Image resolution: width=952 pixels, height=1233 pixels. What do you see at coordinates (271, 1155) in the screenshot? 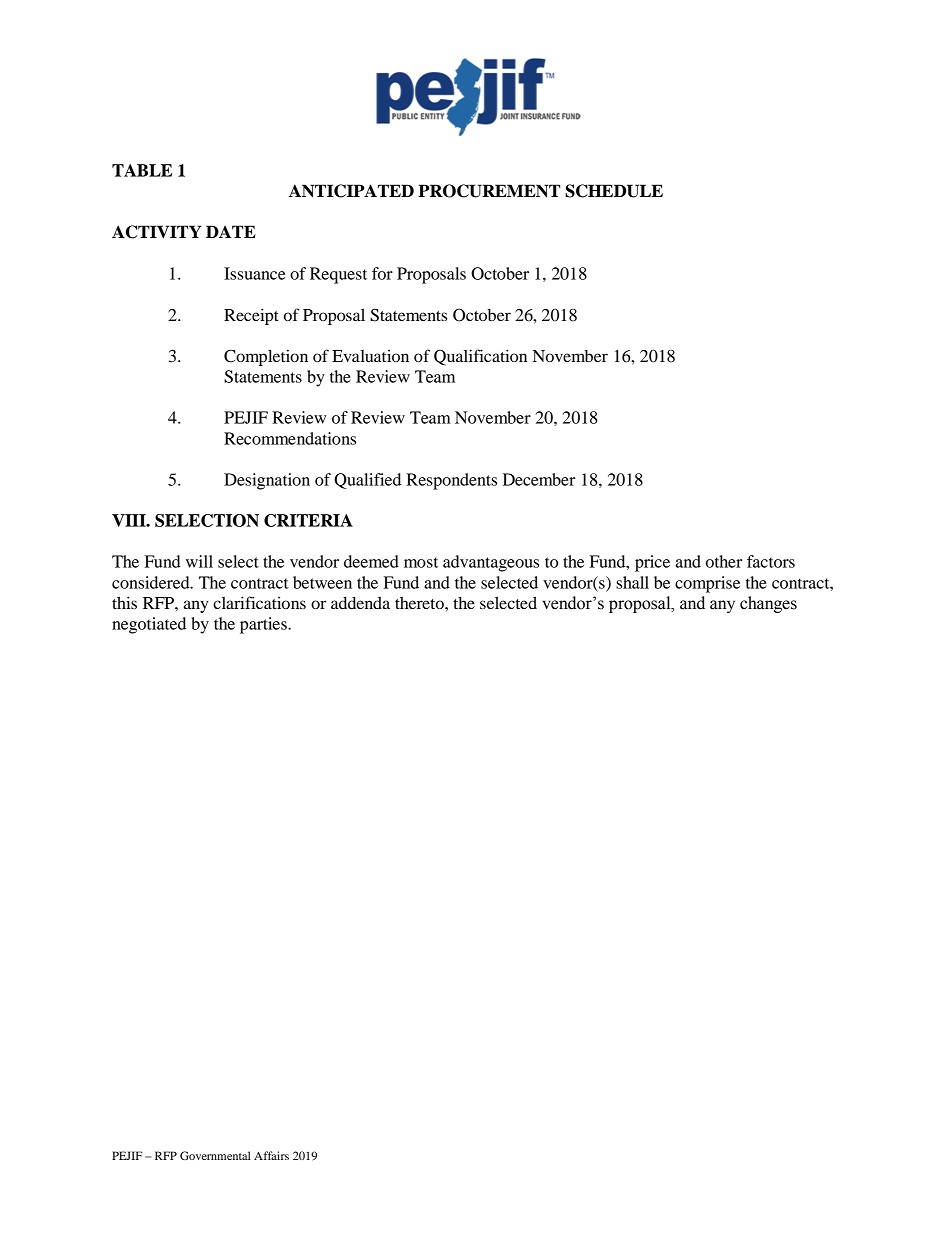
I see `Affairs` at bounding box center [271, 1155].
